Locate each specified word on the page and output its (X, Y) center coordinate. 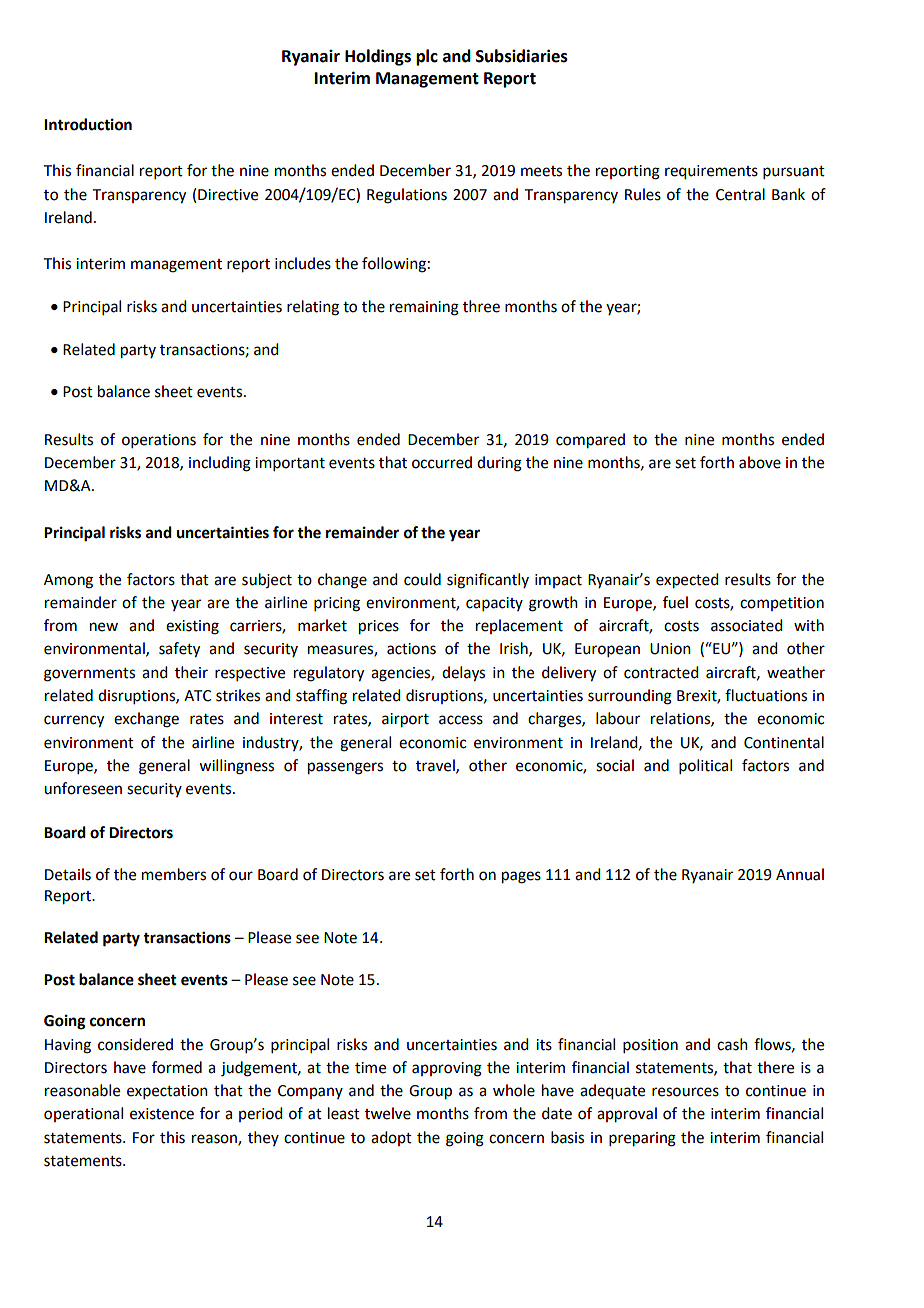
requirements (711, 172)
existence (162, 1114)
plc (427, 57)
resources (685, 1092)
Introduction (88, 124)
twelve (388, 1113)
